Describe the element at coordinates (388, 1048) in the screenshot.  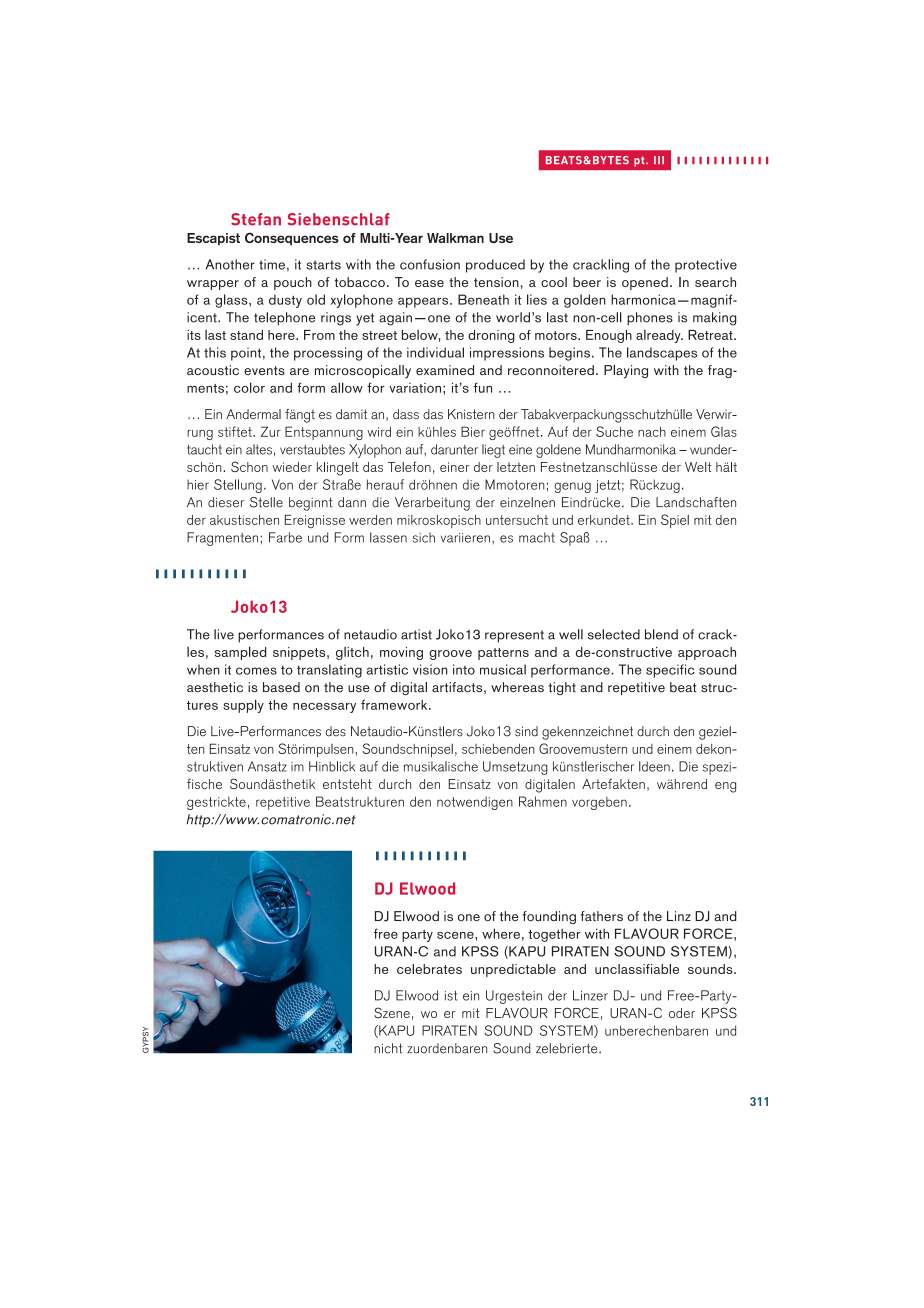
I see `nicht` at that location.
